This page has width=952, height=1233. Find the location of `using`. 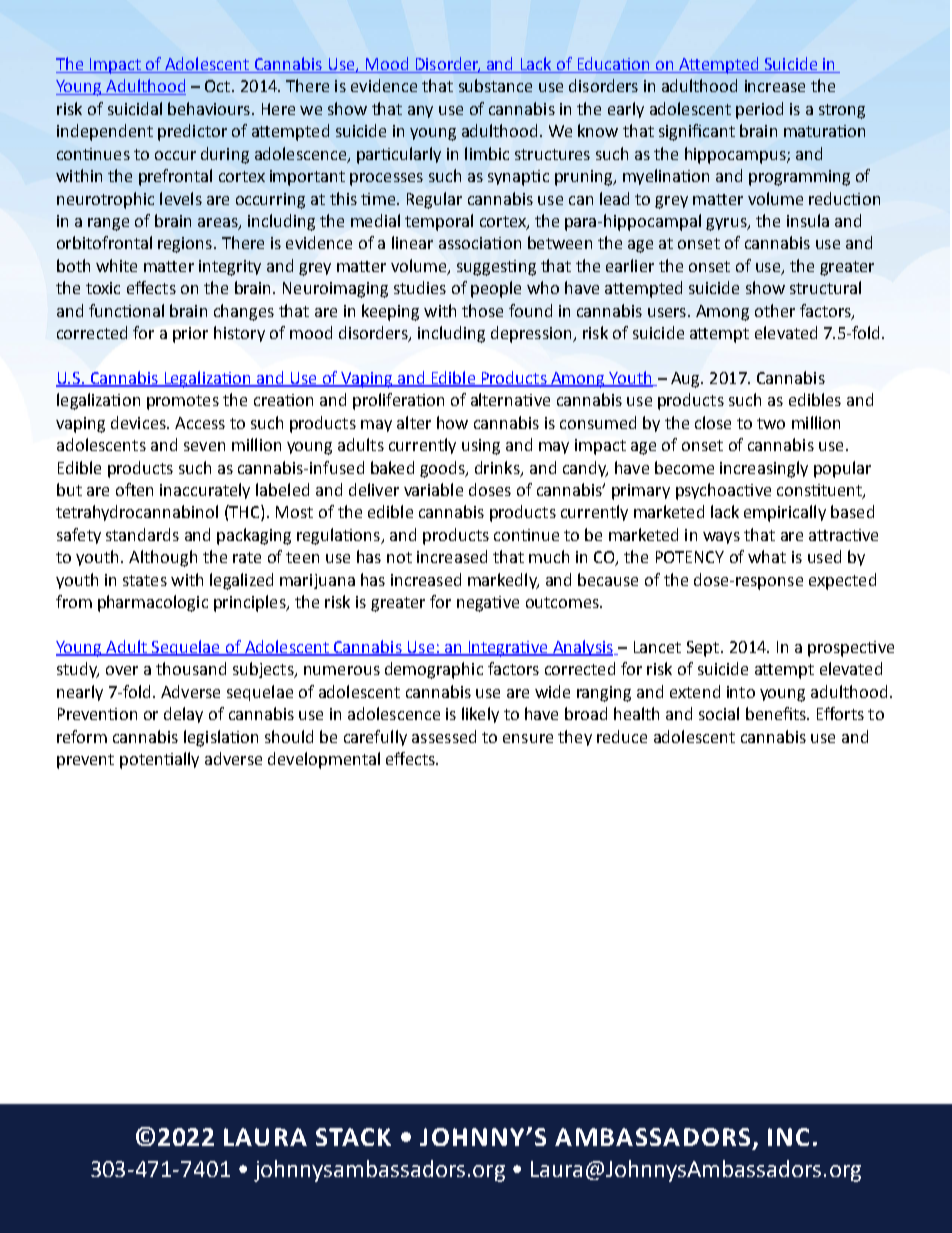

using is located at coordinates (481, 447).
